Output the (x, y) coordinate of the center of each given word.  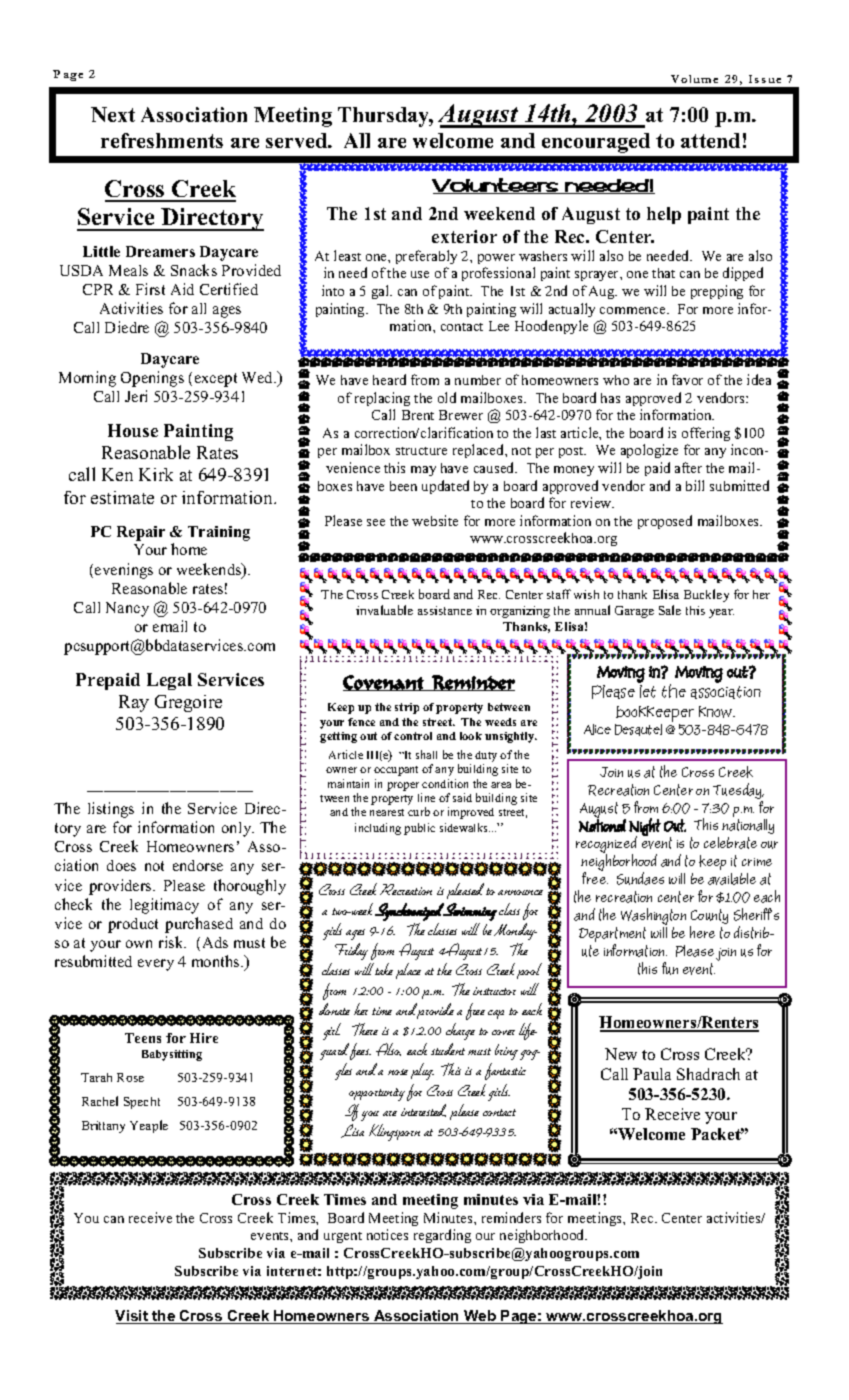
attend (710, 140)
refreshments (162, 140)
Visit (133, 1317)
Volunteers (496, 186)
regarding (442, 1236)
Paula (652, 1074)
